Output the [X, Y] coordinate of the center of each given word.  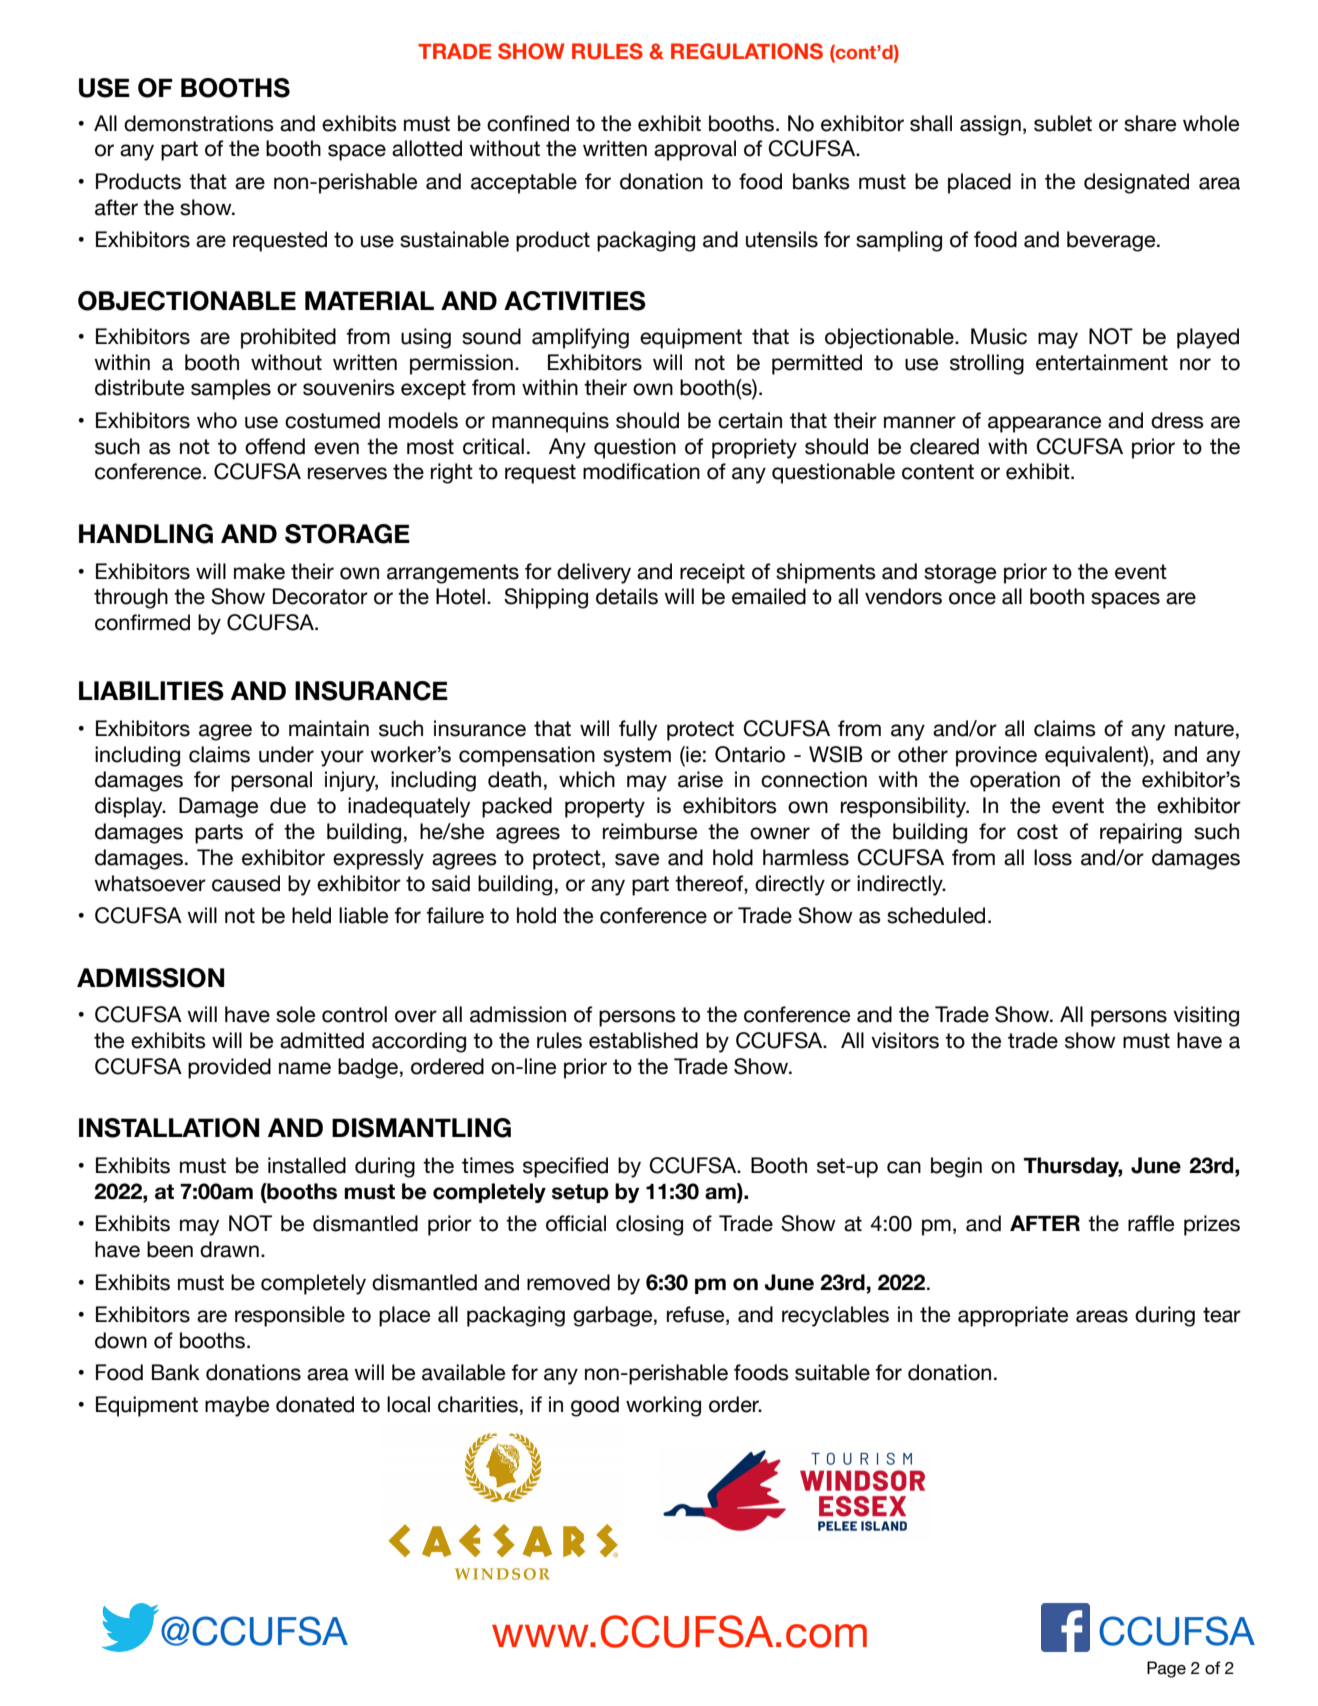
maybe [237, 1406]
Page [1166, 1669]
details [627, 596]
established [643, 1040]
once [972, 598]
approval [695, 150]
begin [956, 1167]
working [663, 1406]
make [259, 571]
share [1150, 123]
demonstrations [199, 123]
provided [229, 1068]
